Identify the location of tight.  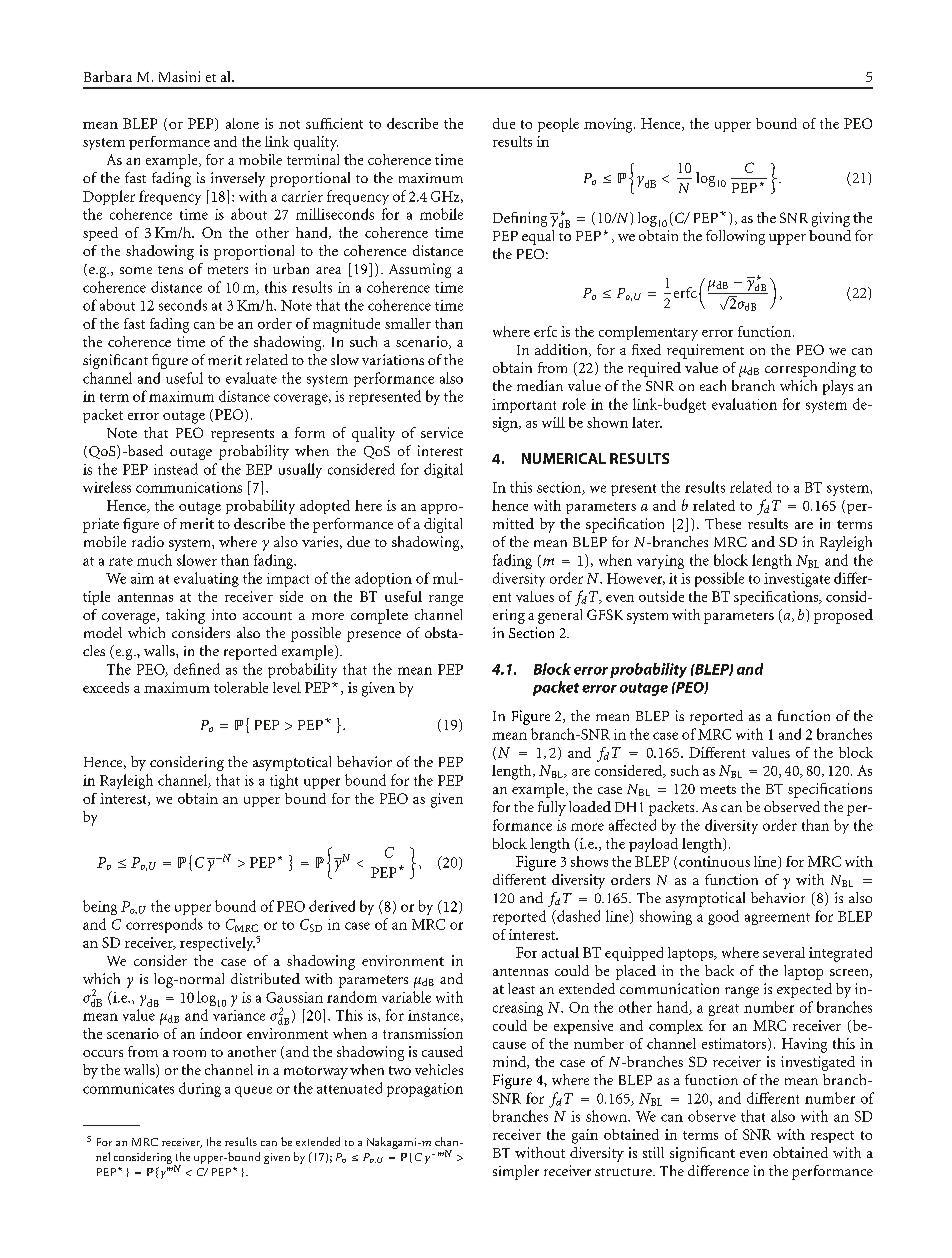
(284, 781).
